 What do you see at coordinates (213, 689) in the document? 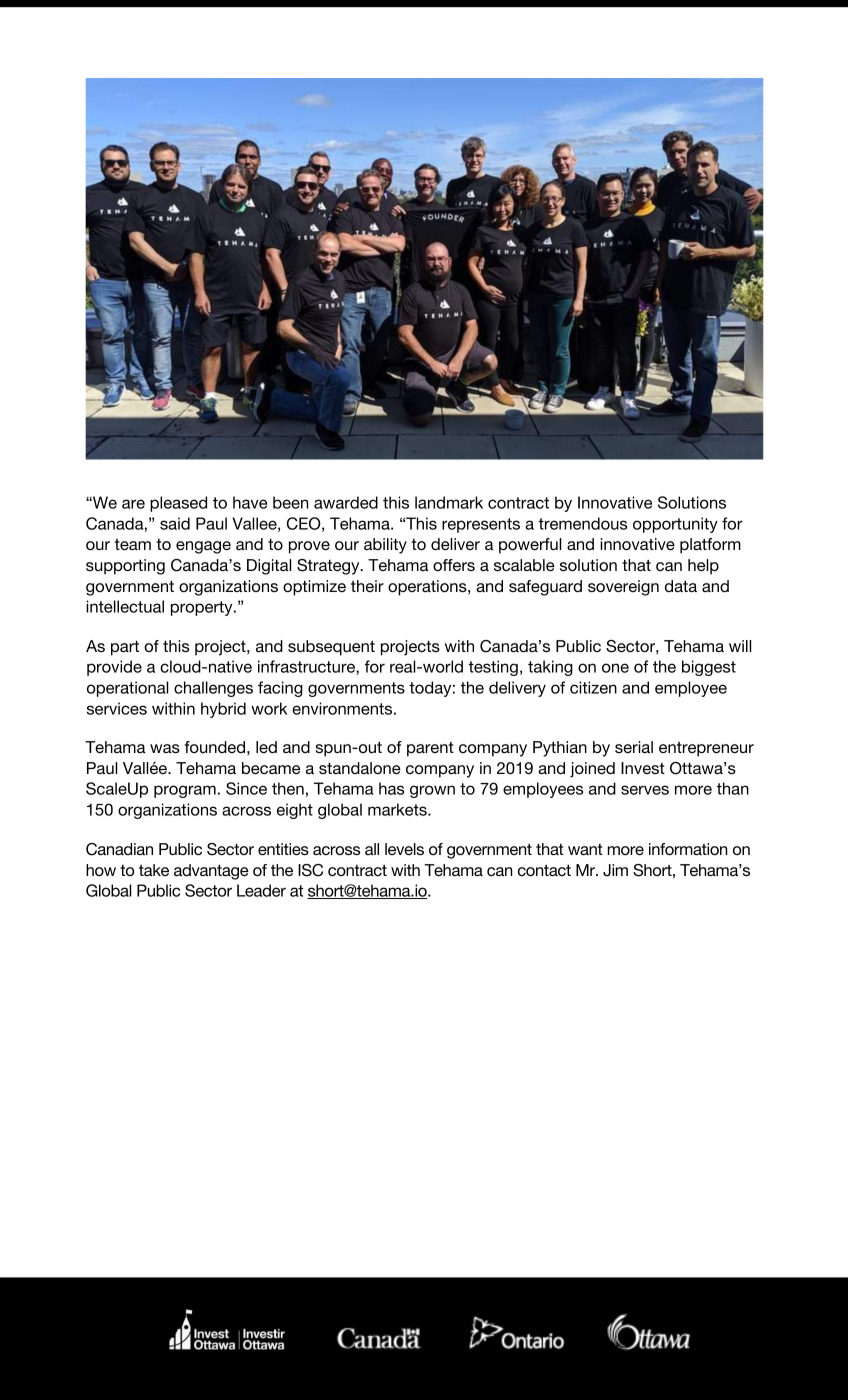
I see `challenges` at bounding box center [213, 689].
